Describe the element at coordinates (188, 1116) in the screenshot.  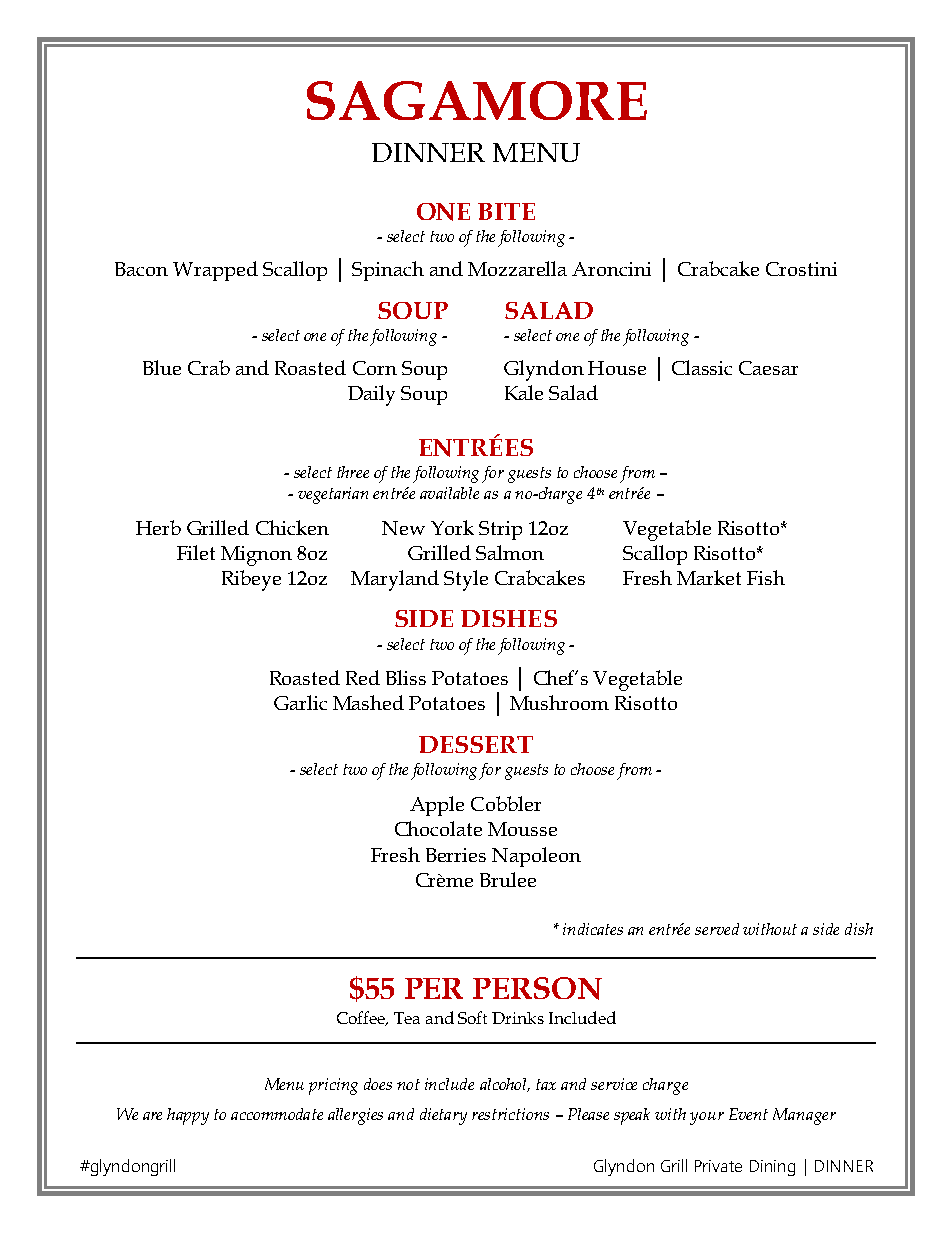
I see `happy` at that location.
